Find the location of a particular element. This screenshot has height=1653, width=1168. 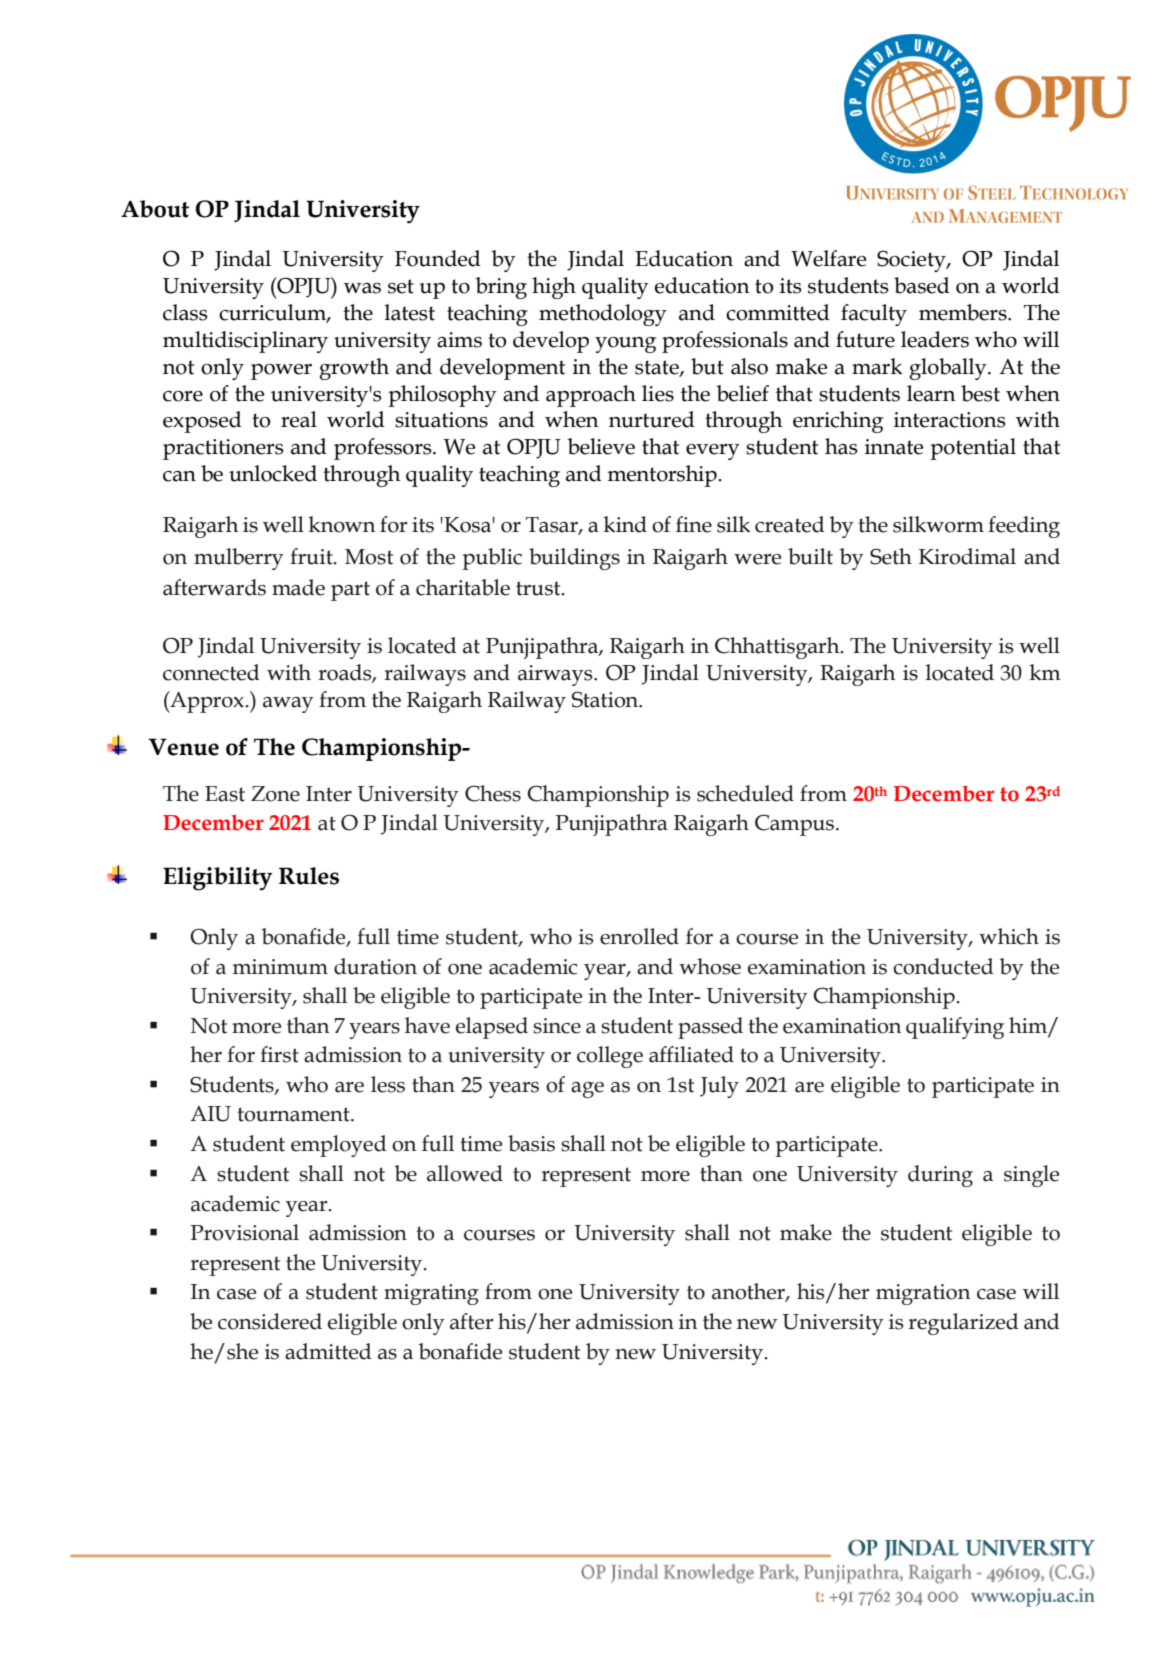

qualifying is located at coordinates (955, 1028).
